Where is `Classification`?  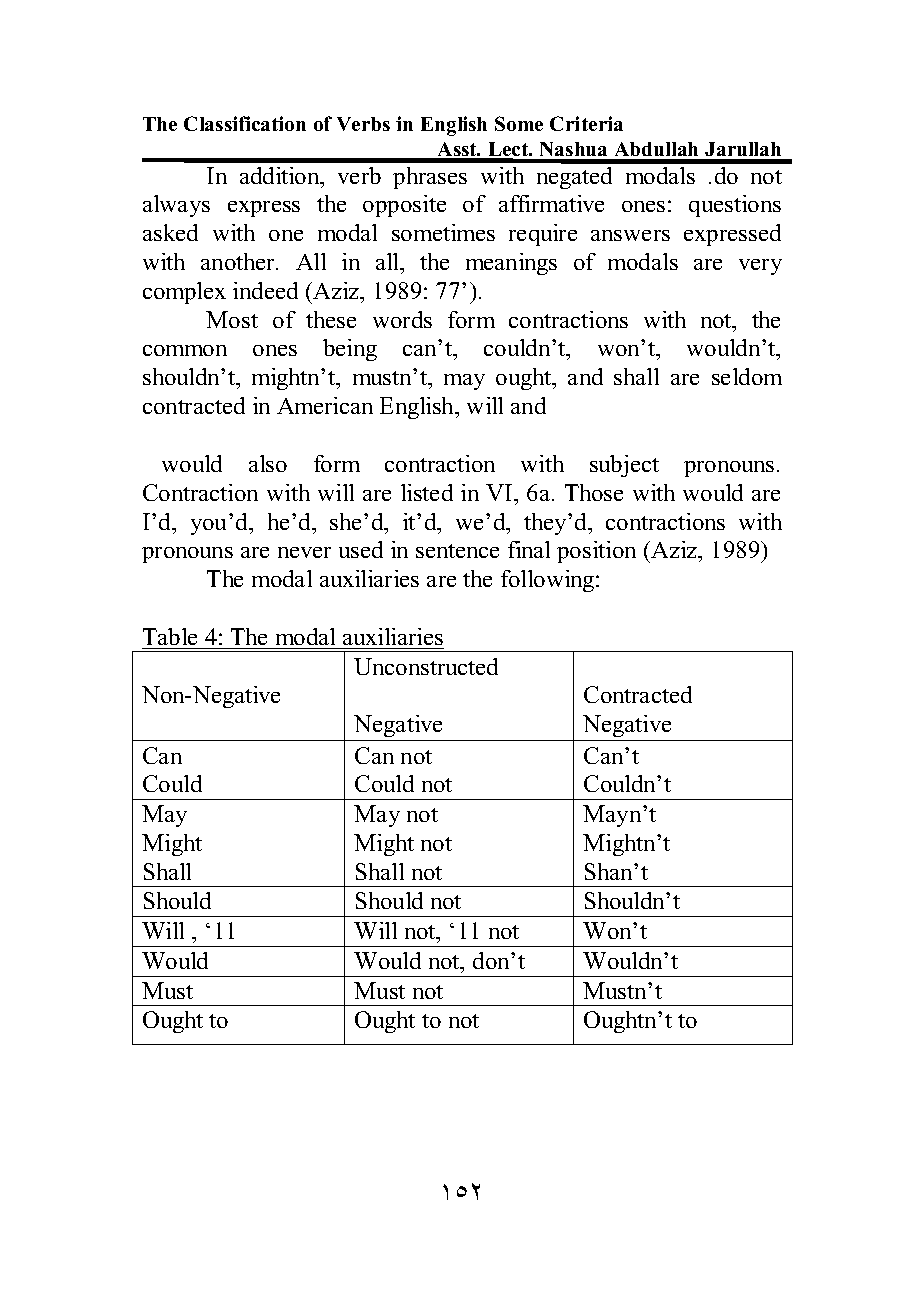
Classification is located at coordinates (245, 123).
